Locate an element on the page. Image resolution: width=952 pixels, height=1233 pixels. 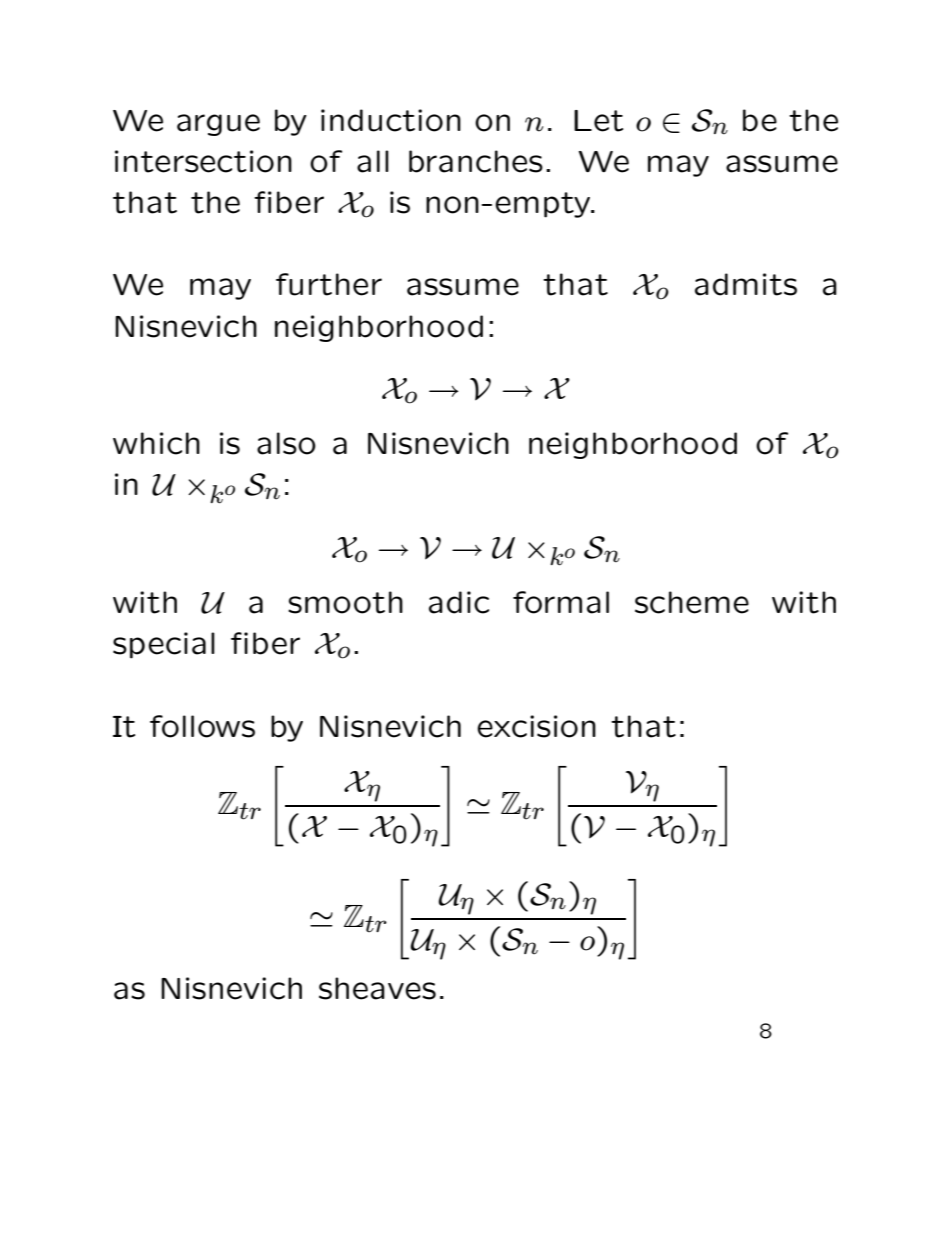
special is located at coordinates (164, 645).
